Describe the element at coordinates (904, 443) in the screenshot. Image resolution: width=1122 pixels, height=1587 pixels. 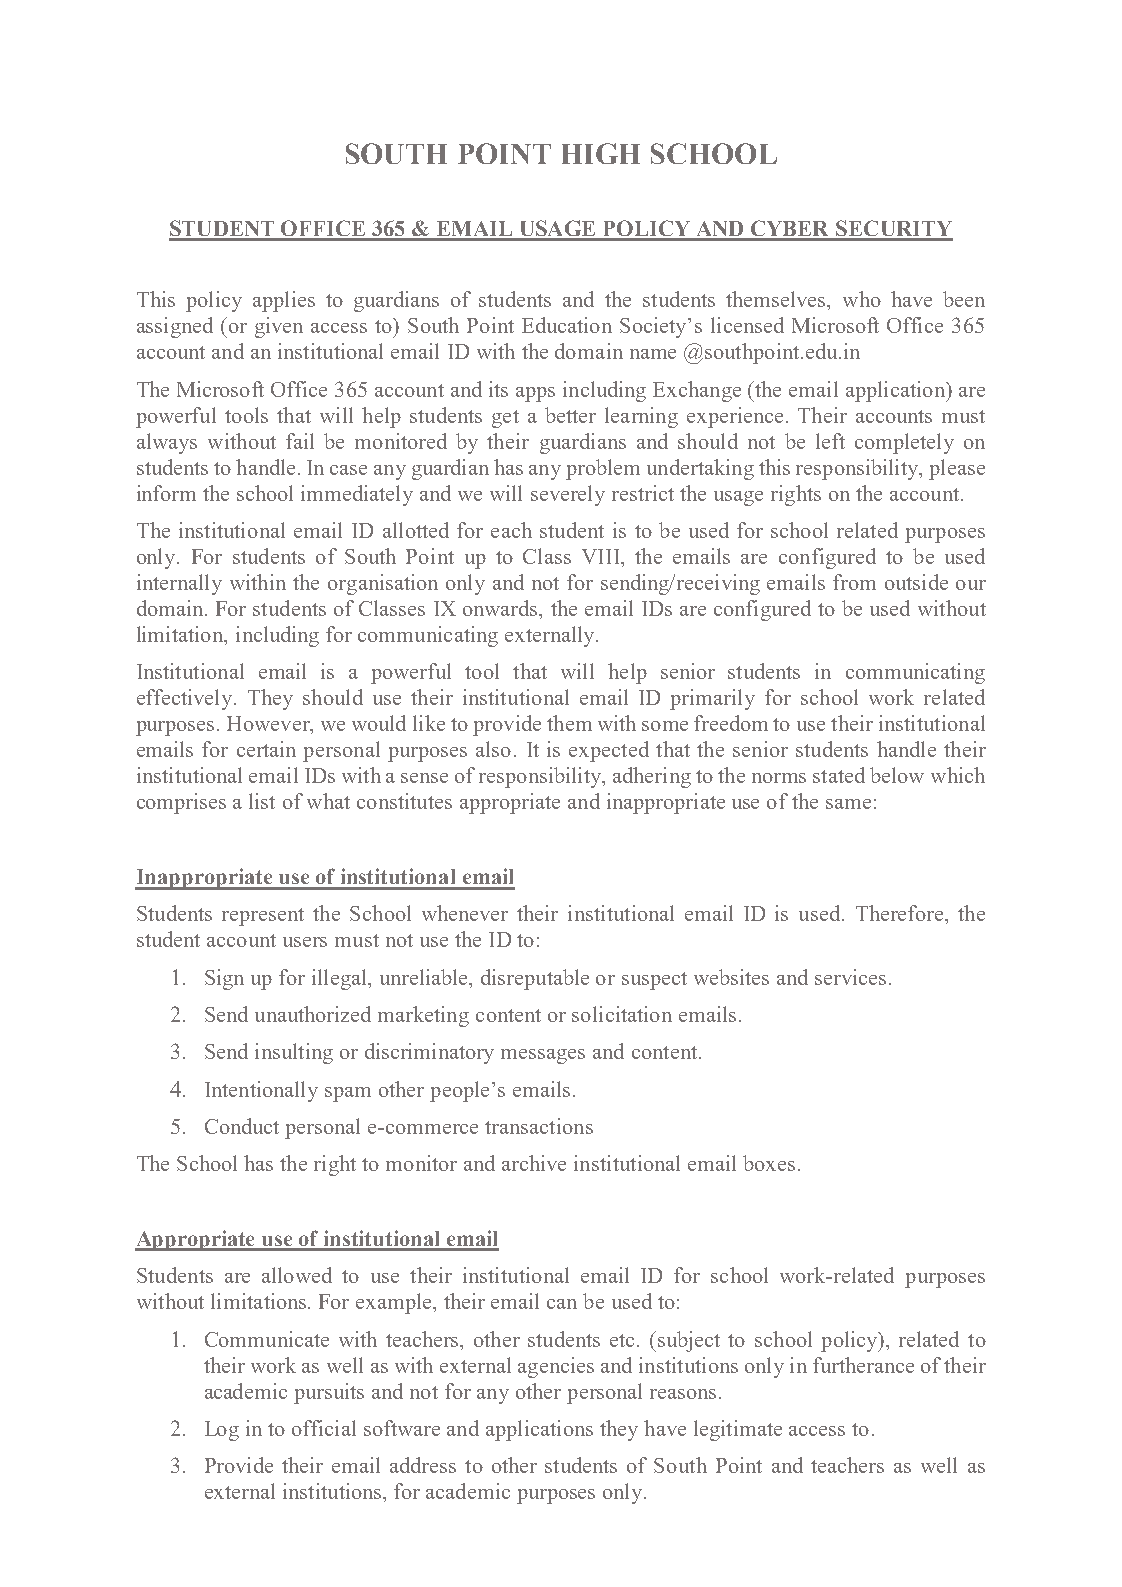
I see `completely` at that location.
